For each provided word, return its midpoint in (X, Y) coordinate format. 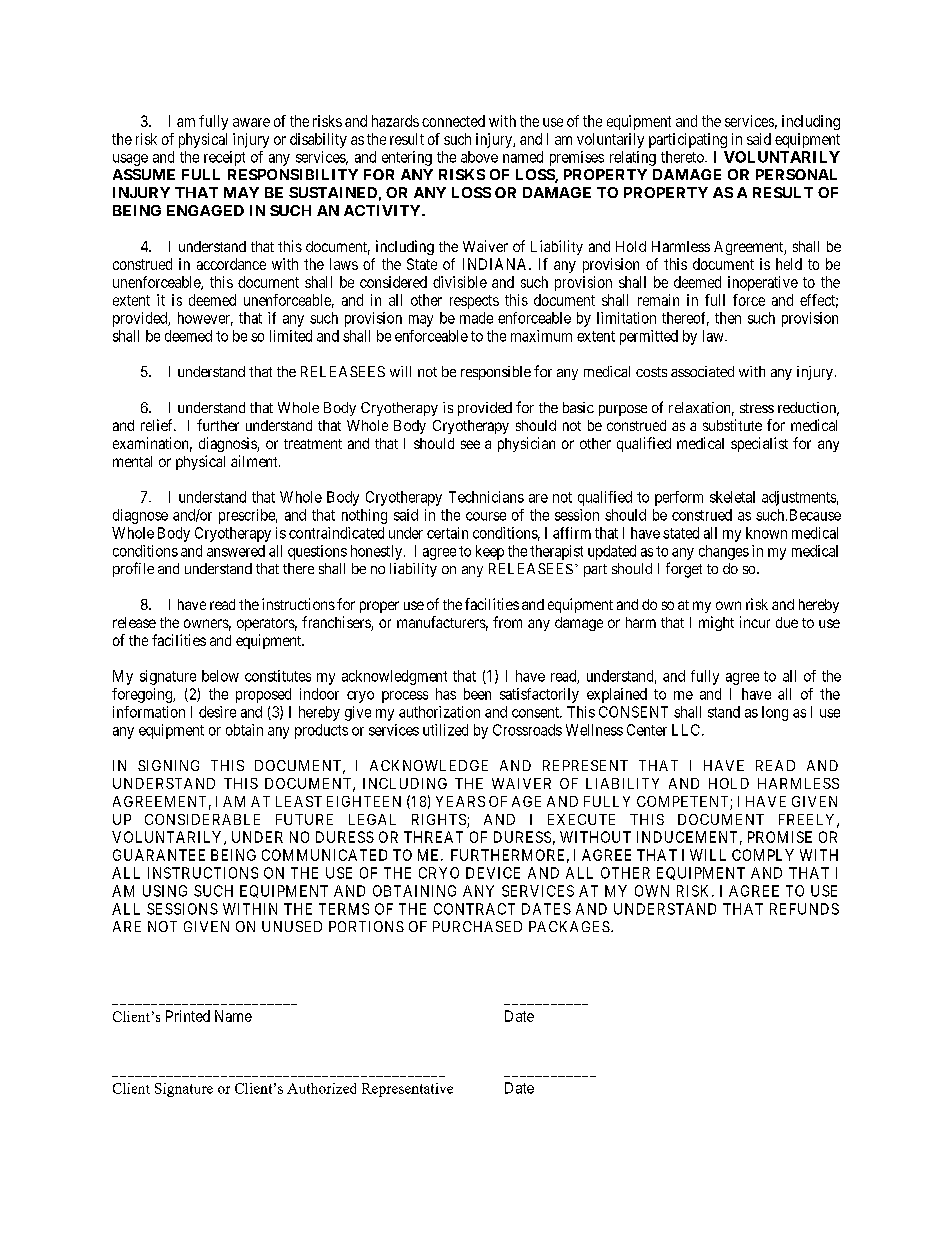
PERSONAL (796, 174)
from (507, 622)
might (716, 623)
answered (236, 551)
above (479, 157)
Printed (188, 1016)
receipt (224, 158)
